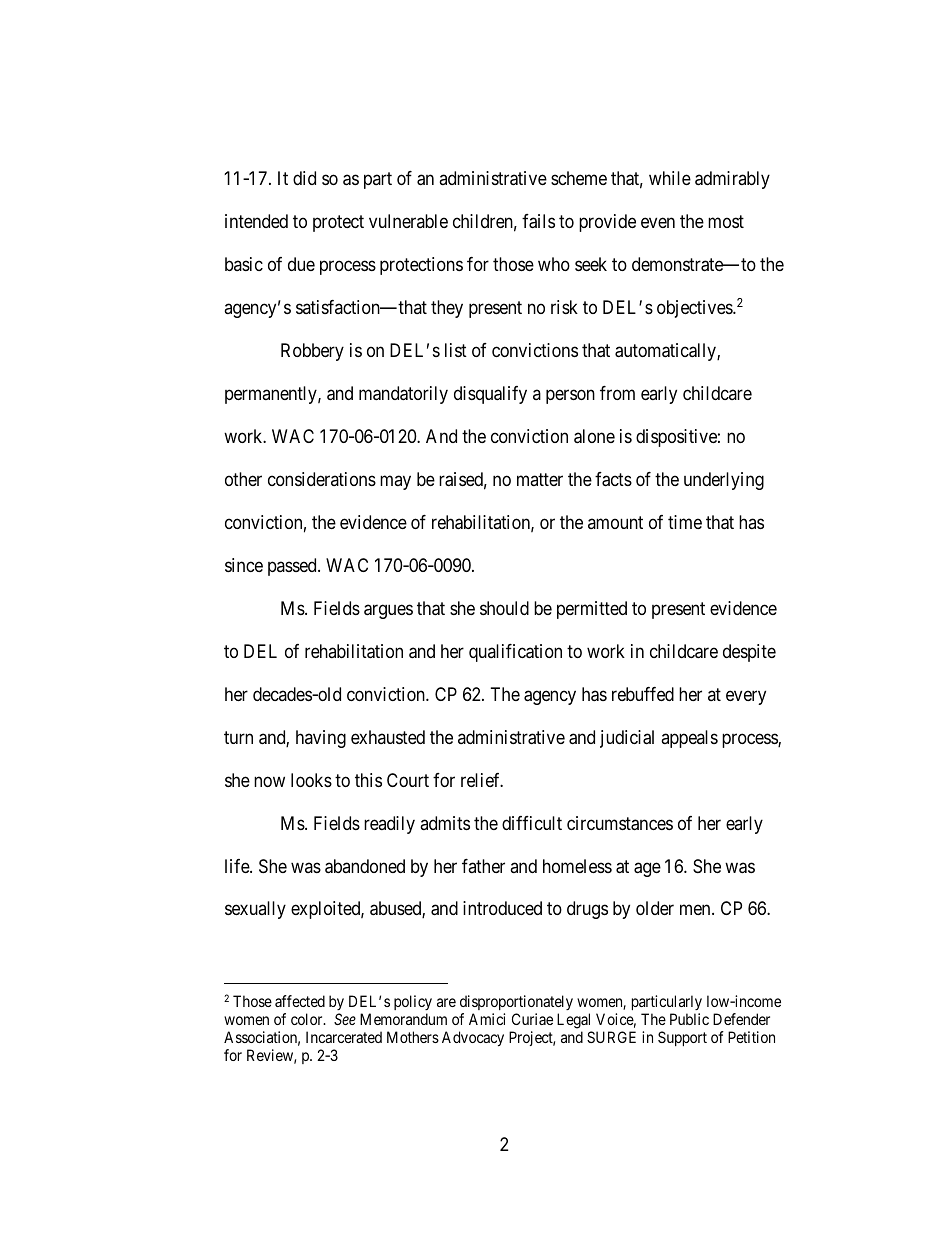 The width and height of the screenshot is (952, 1233). What do you see at coordinates (516, 1004) in the screenshot?
I see `disproportionately` at bounding box center [516, 1004].
